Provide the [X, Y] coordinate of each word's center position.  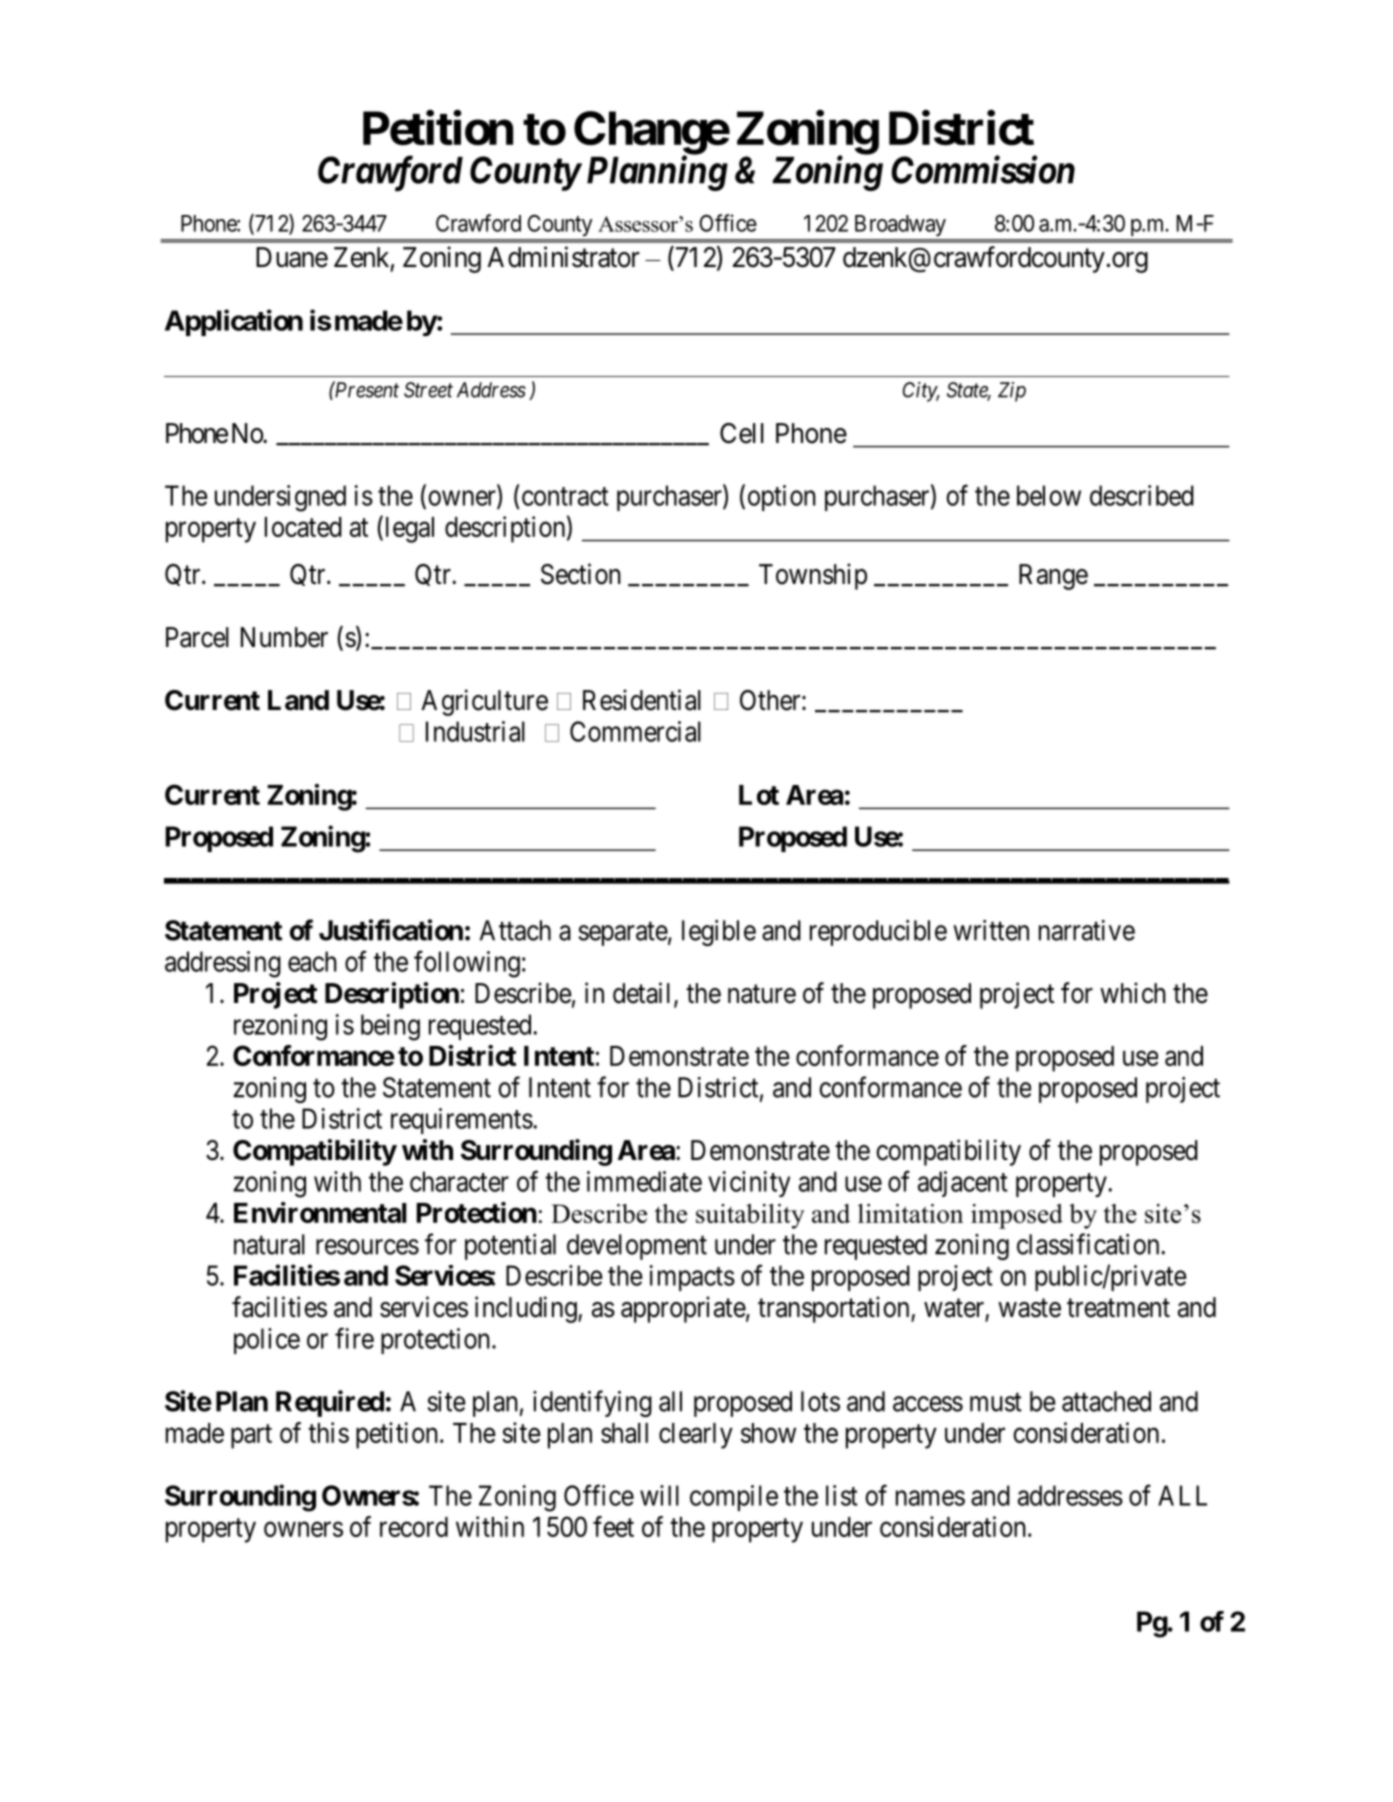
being [390, 1027]
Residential [642, 700]
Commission [983, 170]
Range [1053, 577]
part [251, 1436]
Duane [292, 257]
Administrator [564, 257]
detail [644, 994]
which [1133, 993]
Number [284, 637]
